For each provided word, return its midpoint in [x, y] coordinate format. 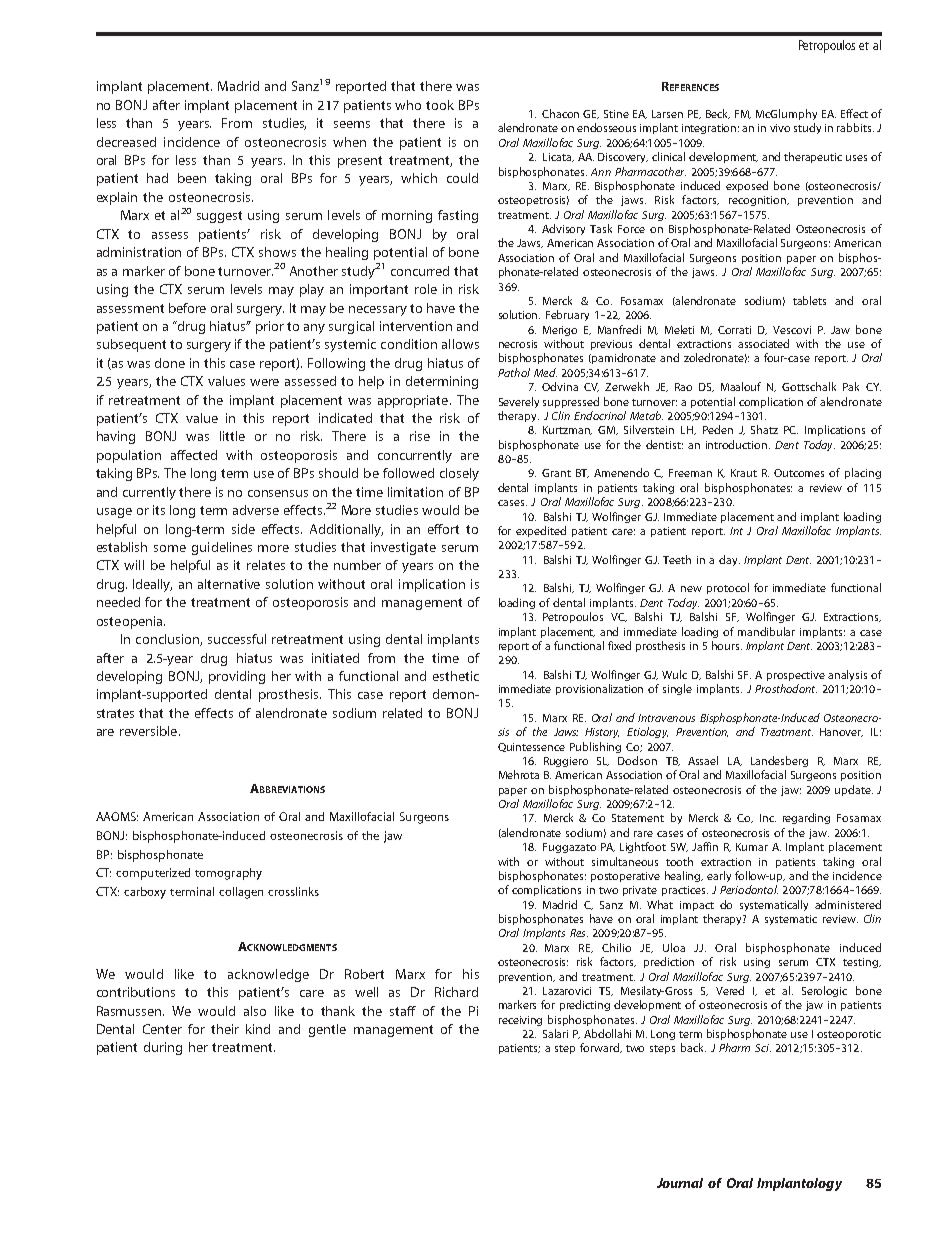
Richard [456, 992]
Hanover [841, 732]
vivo [780, 128]
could [462, 178]
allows [460, 344]
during [163, 1048]
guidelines [222, 548]
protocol [728, 588]
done [170, 363]
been [192, 178]
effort [443, 529]
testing [862, 963]
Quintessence [531, 747]
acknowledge [268, 975]
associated [763, 343]
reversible [150, 731]
